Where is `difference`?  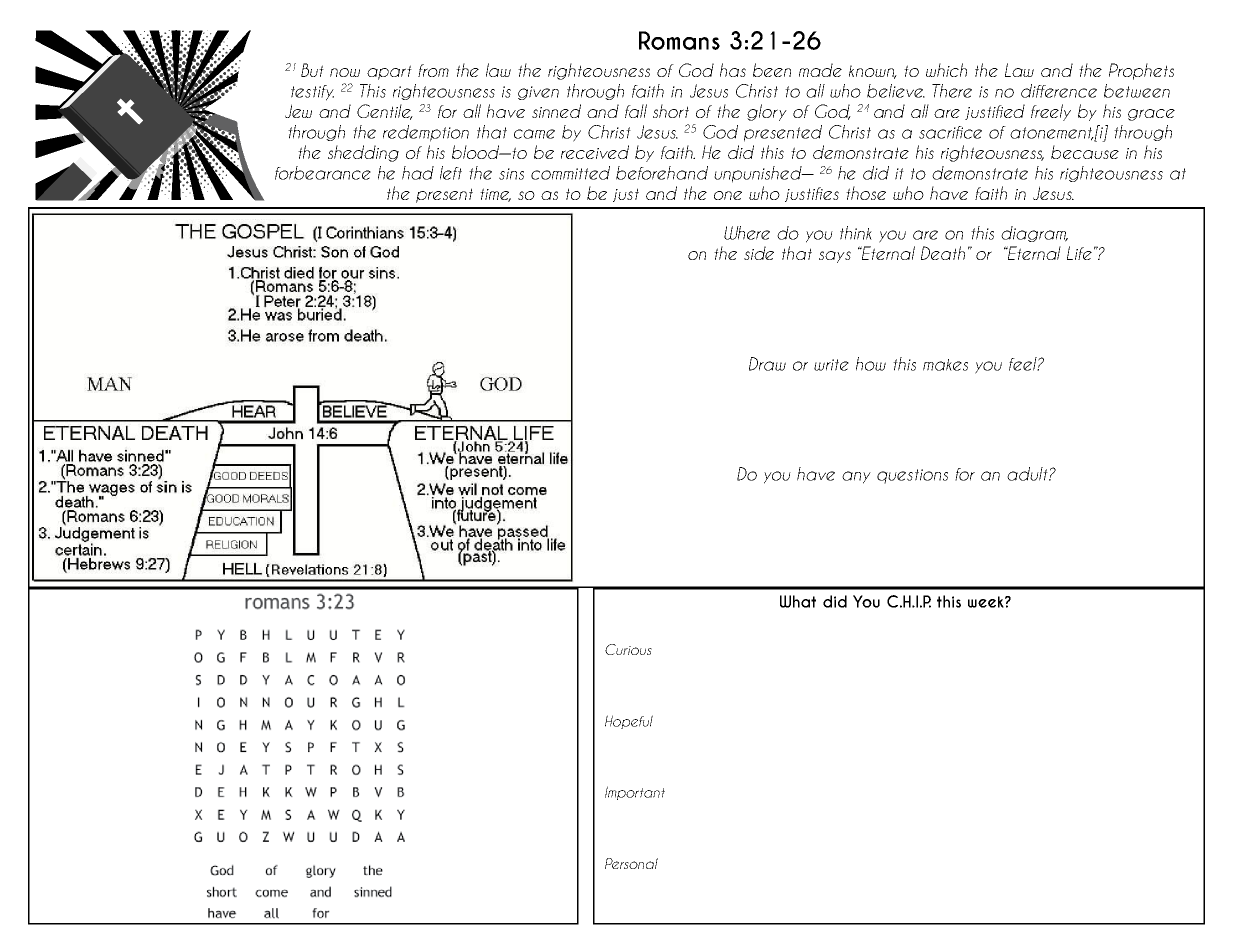 difference is located at coordinates (1059, 91).
